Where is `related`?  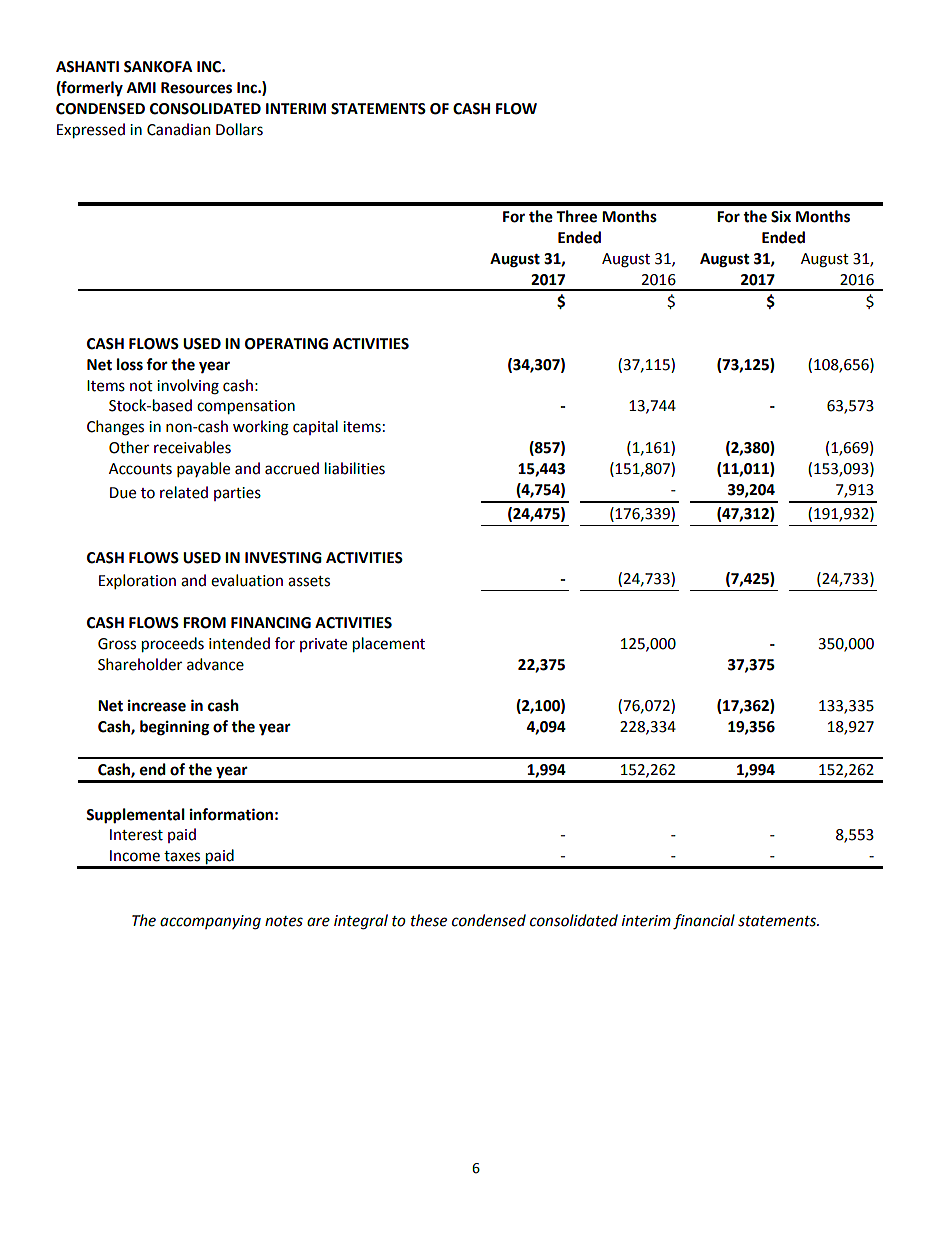 related is located at coordinates (184, 492).
